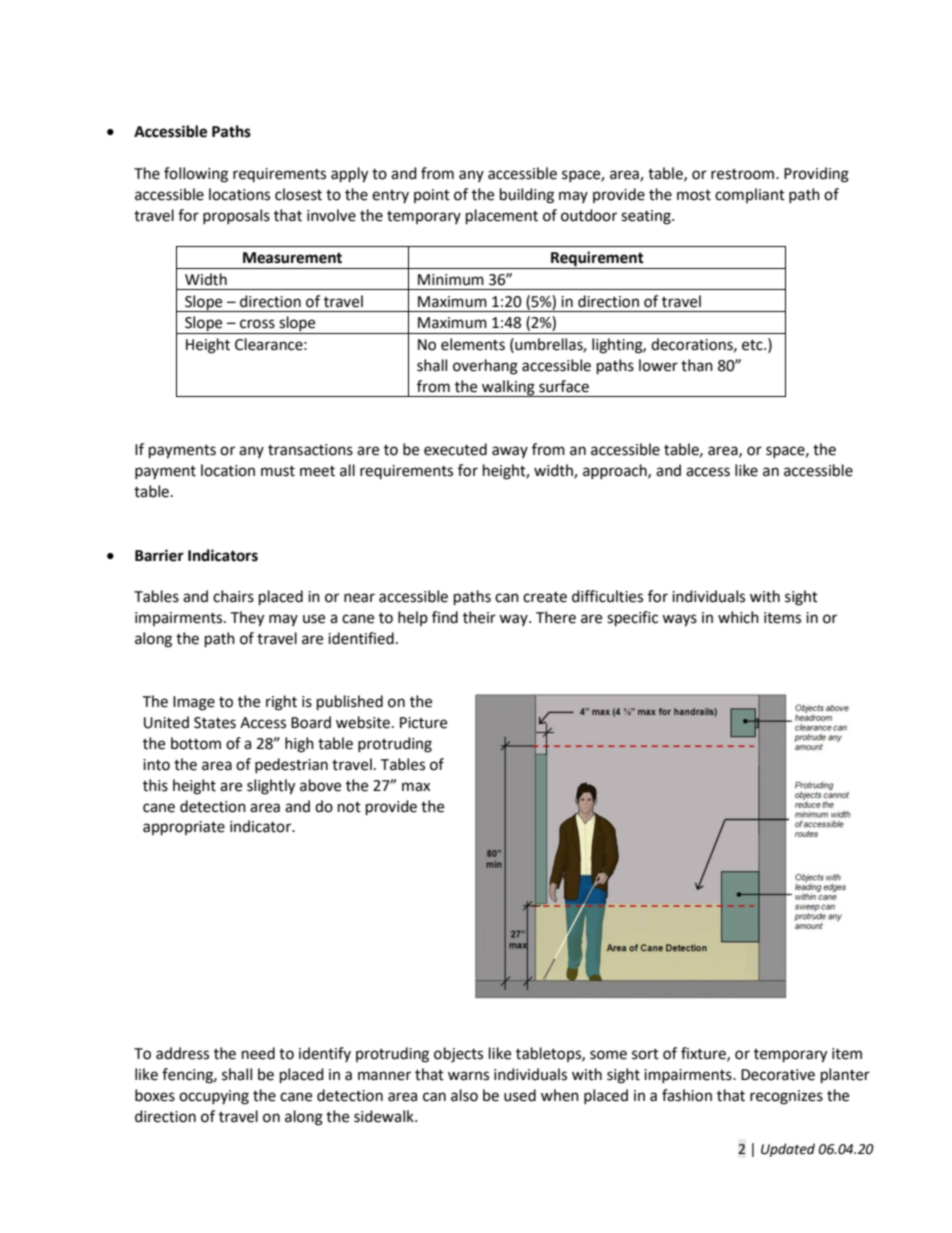 Image resolution: width=952 pixels, height=1233 pixels. What do you see at coordinates (349, 807) in the screenshot?
I see `not` at bounding box center [349, 807].
